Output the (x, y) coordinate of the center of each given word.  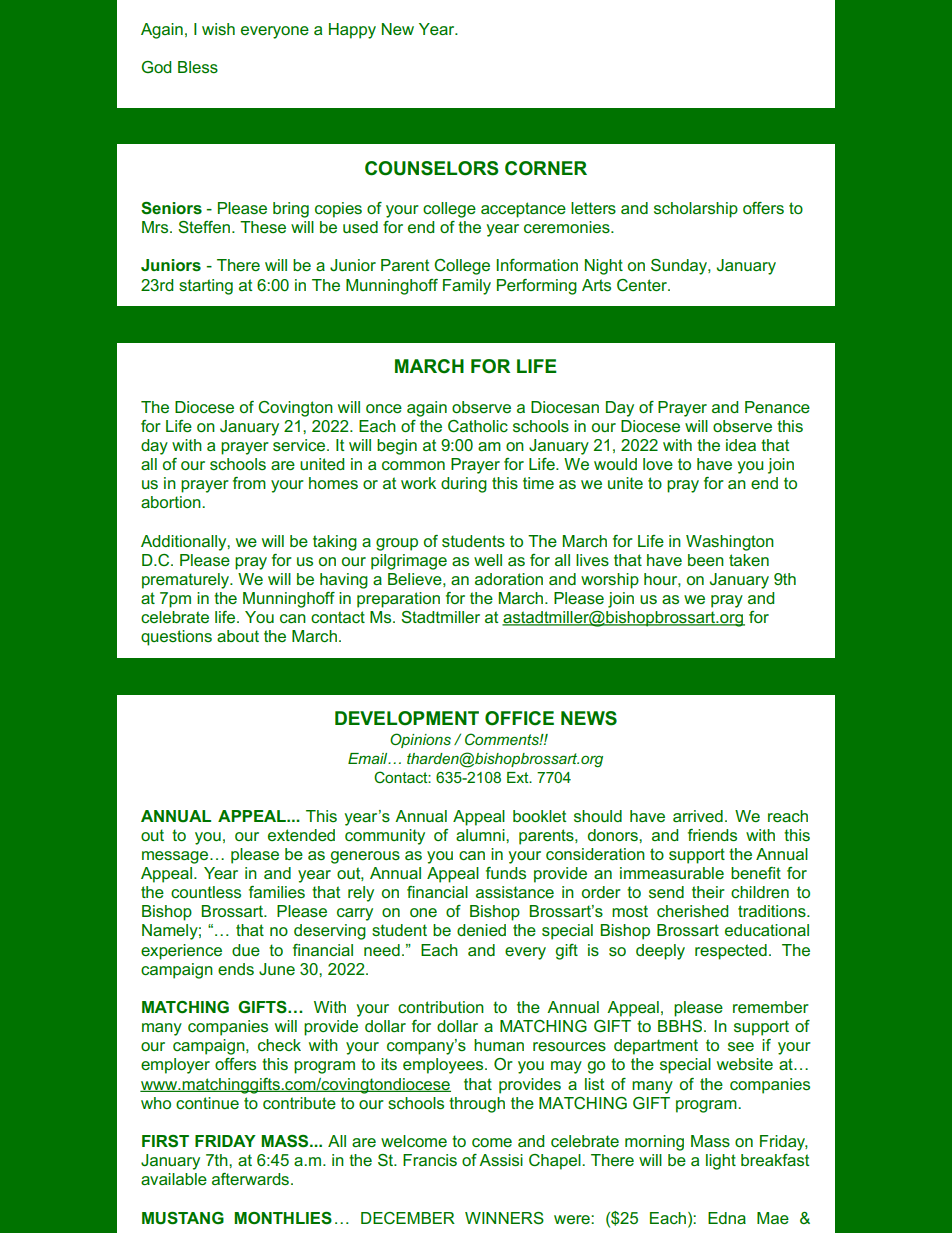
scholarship (696, 210)
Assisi (501, 1160)
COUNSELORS (432, 168)
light (721, 1162)
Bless (198, 67)
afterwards (252, 1179)
